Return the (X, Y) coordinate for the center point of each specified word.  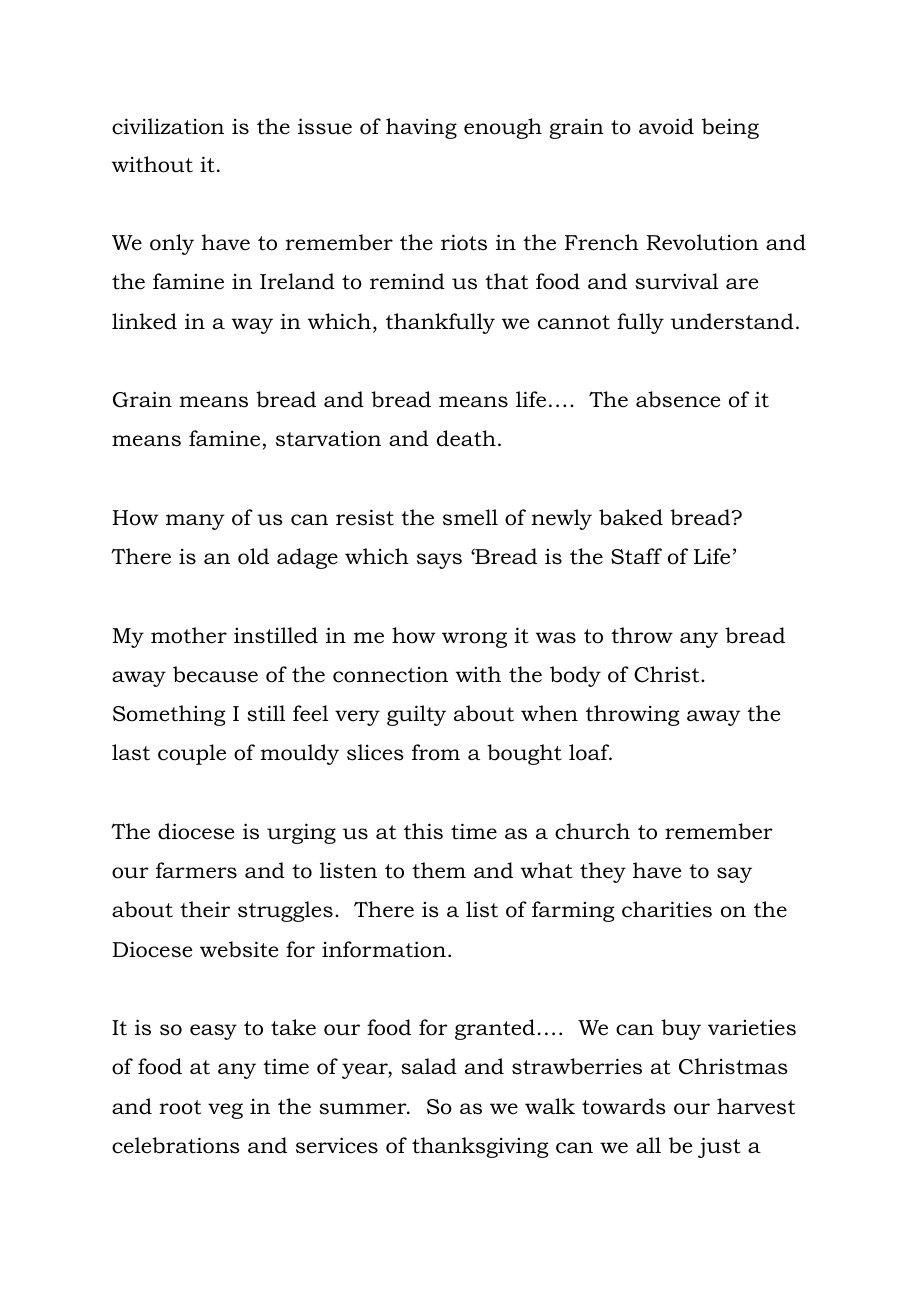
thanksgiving (480, 1147)
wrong (474, 640)
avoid (666, 126)
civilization (168, 126)
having (421, 128)
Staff (636, 556)
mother (189, 635)
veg (225, 1111)
